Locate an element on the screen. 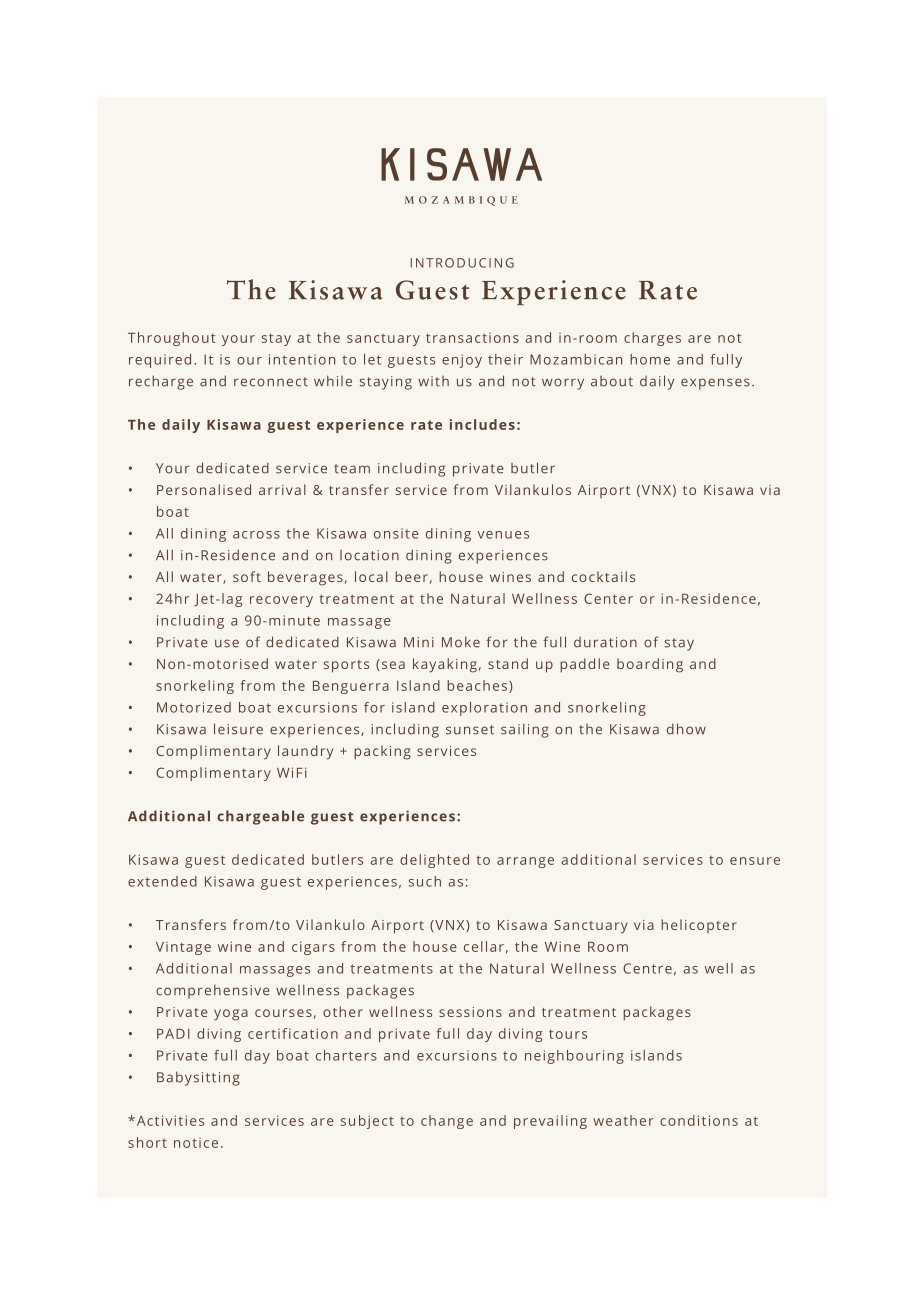  soft is located at coordinates (247, 576).
